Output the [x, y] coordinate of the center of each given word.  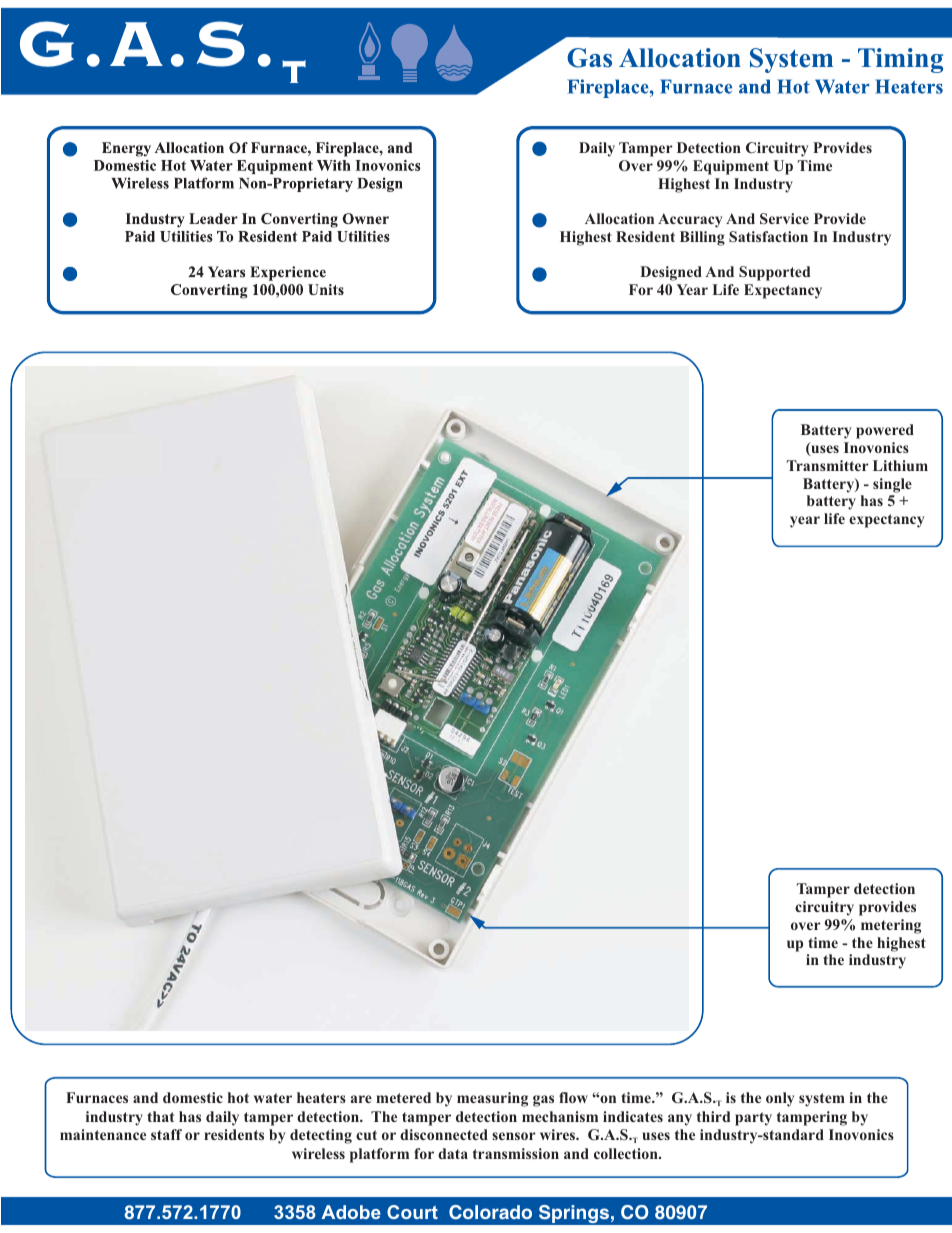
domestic [193, 1097]
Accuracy [690, 220]
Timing [900, 60]
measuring [492, 1099]
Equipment [731, 167]
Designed [671, 273]
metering [891, 926]
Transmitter [828, 465]
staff [166, 1134]
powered [885, 431]
